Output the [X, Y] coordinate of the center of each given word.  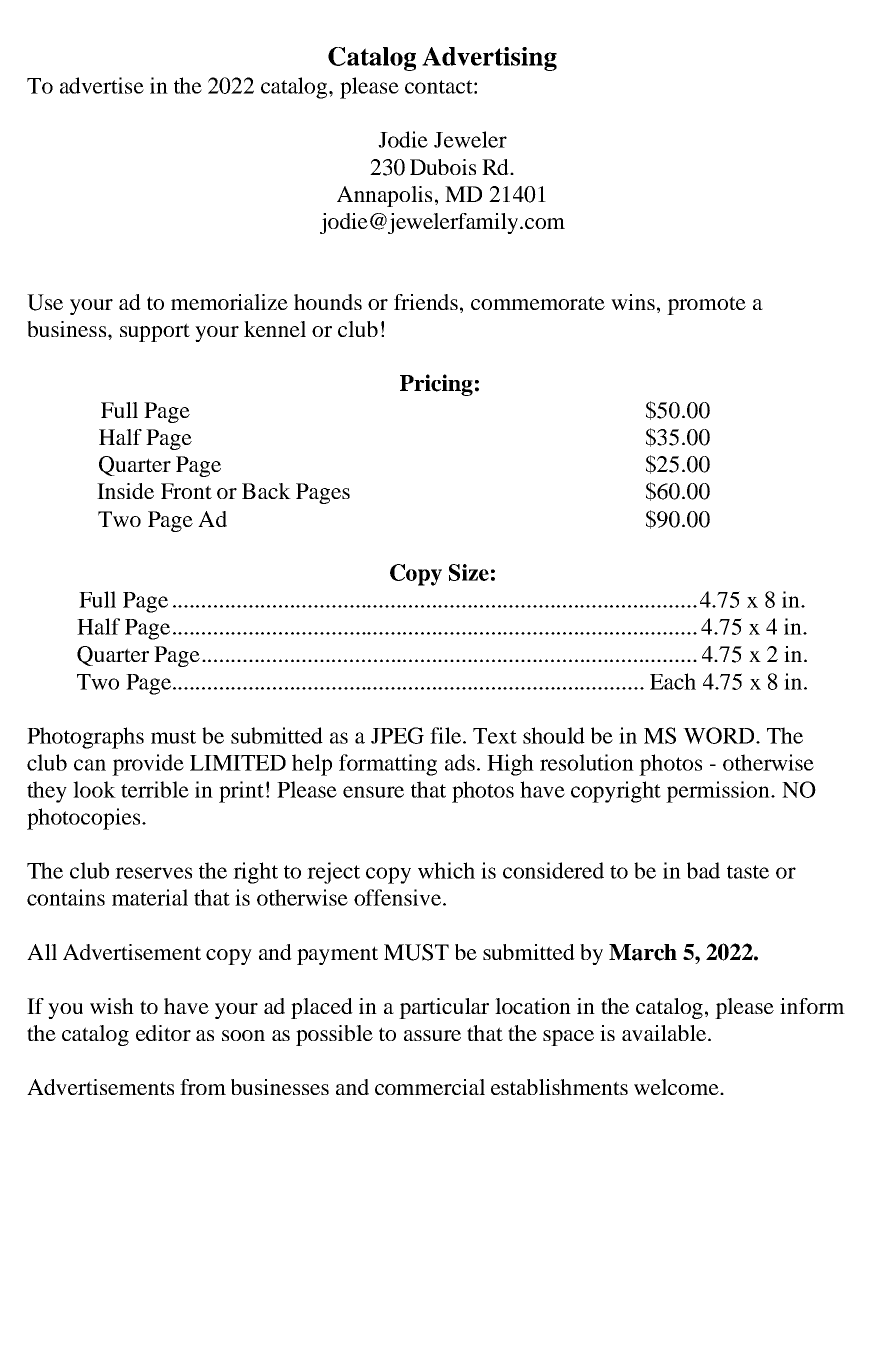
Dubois [443, 167]
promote [706, 305]
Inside [125, 491]
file [447, 735]
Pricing [436, 385]
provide [148, 765]
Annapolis [384, 196]
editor [163, 1033]
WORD [720, 735]
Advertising [489, 59]
